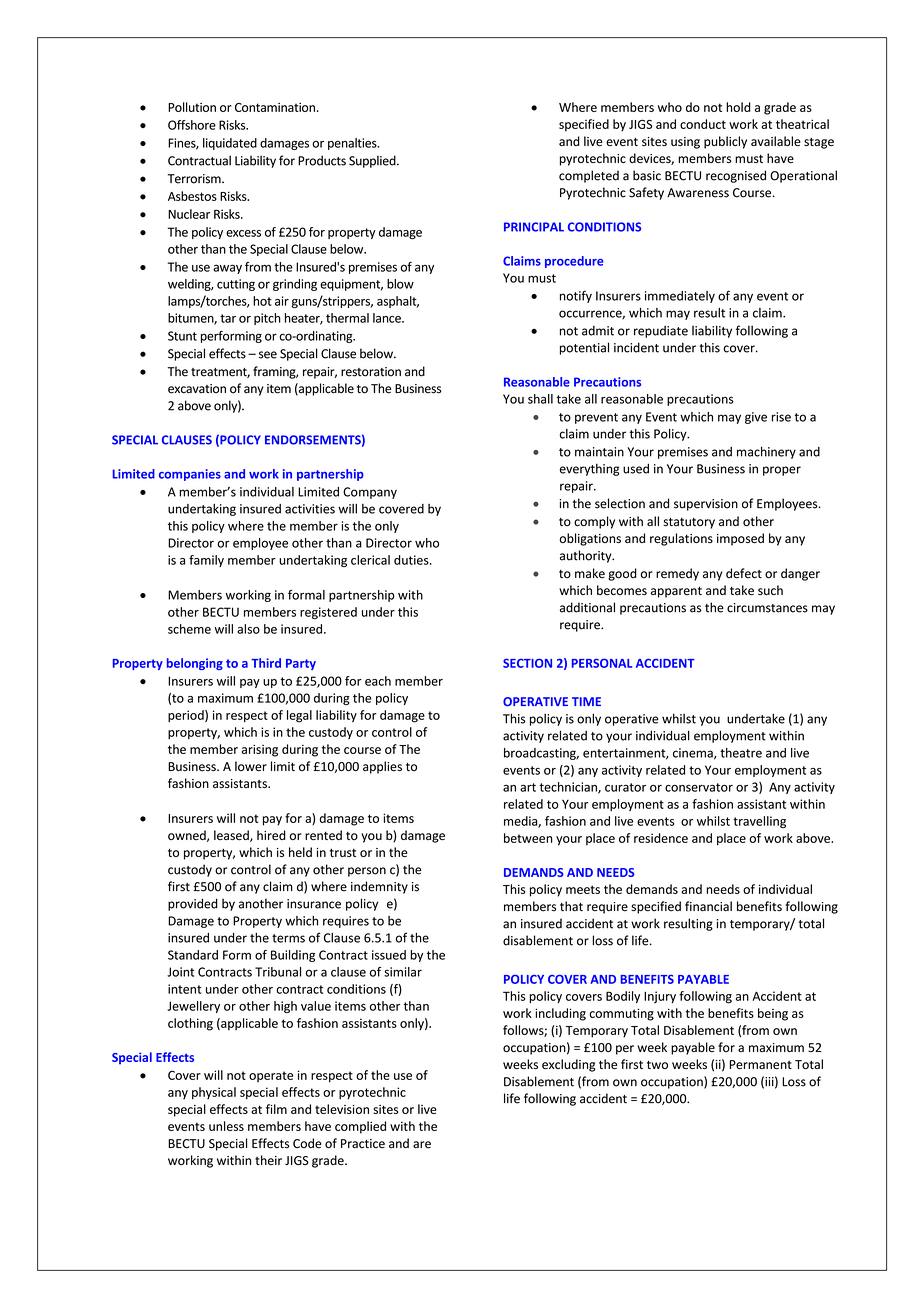 The image size is (924, 1308). I want to click on liquidated, so click(230, 144).
